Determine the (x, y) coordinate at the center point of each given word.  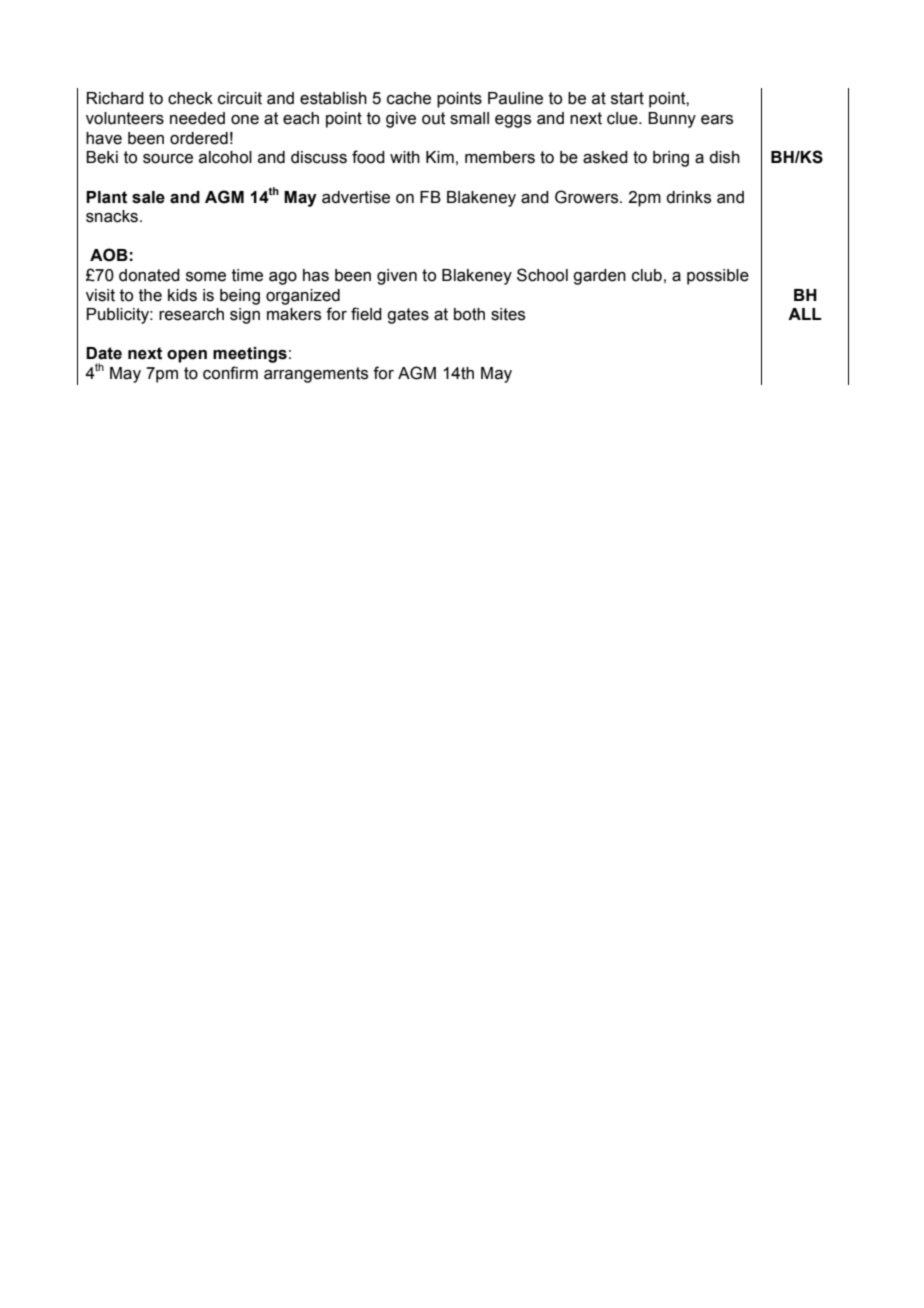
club (647, 275)
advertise (356, 197)
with (405, 157)
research (191, 314)
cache (409, 98)
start (627, 98)
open (187, 356)
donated (149, 275)
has (316, 275)
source (168, 159)
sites (508, 314)
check (190, 98)
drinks (688, 197)
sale (148, 197)
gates (408, 316)
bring (671, 159)
